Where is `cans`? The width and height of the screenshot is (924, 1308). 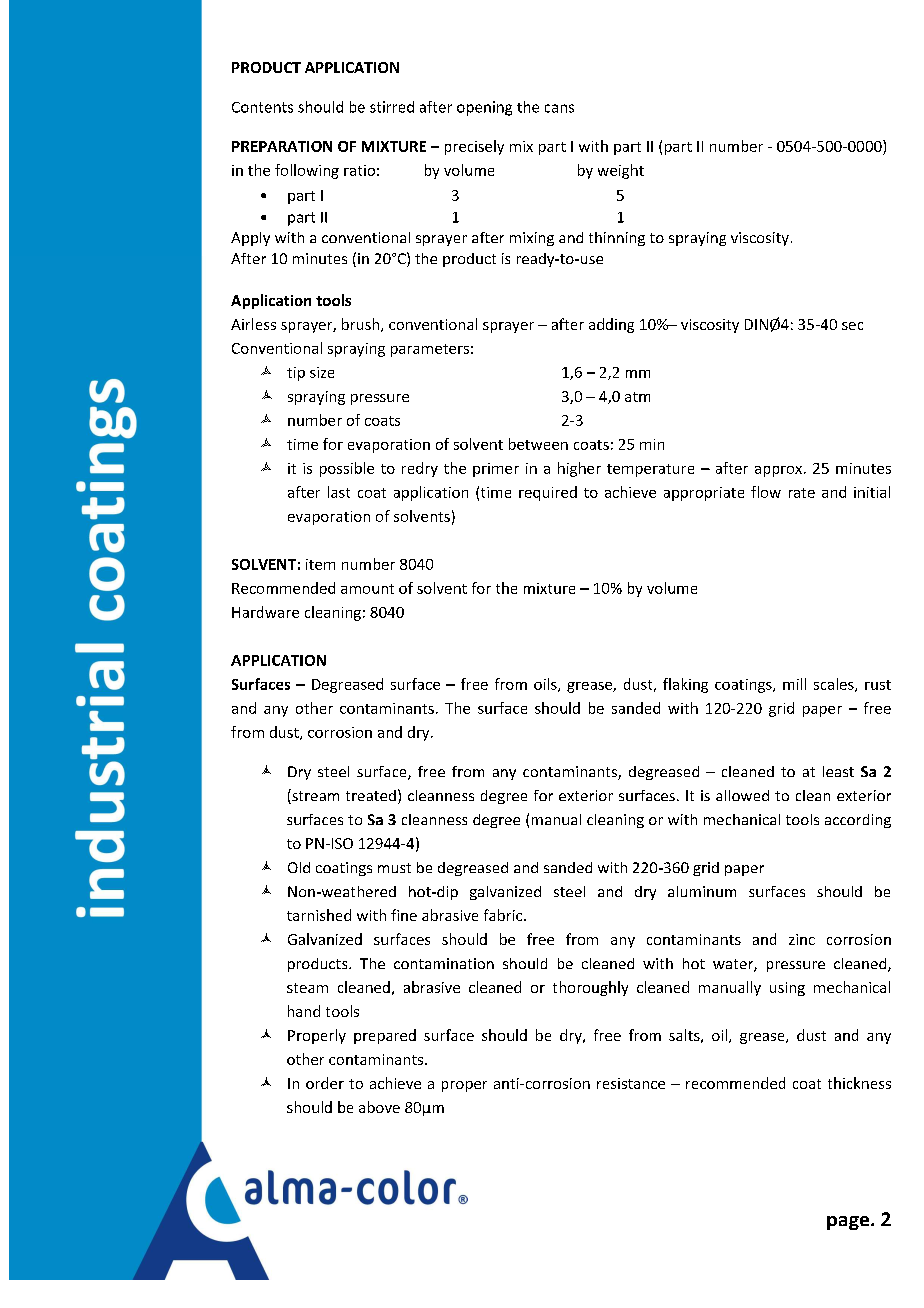
cans is located at coordinates (559, 108).
